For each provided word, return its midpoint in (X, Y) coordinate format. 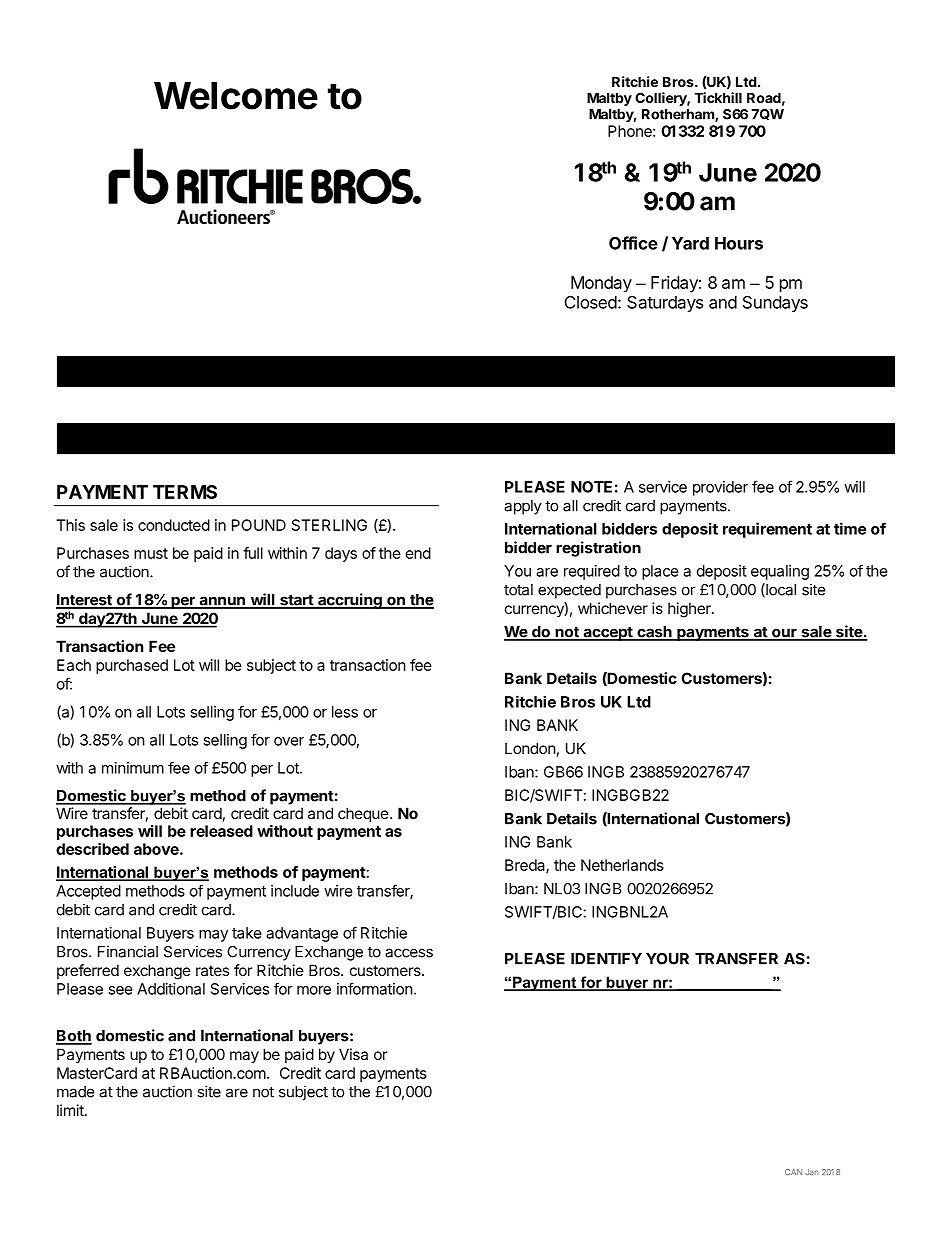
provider (720, 488)
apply (523, 507)
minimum (133, 768)
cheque (363, 814)
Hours (739, 243)
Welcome (236, 96)
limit (71, 1110)
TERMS (185, 492)
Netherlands (622, 865)
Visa (353, 1054)
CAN (793, 1172)
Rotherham (679, 115)
